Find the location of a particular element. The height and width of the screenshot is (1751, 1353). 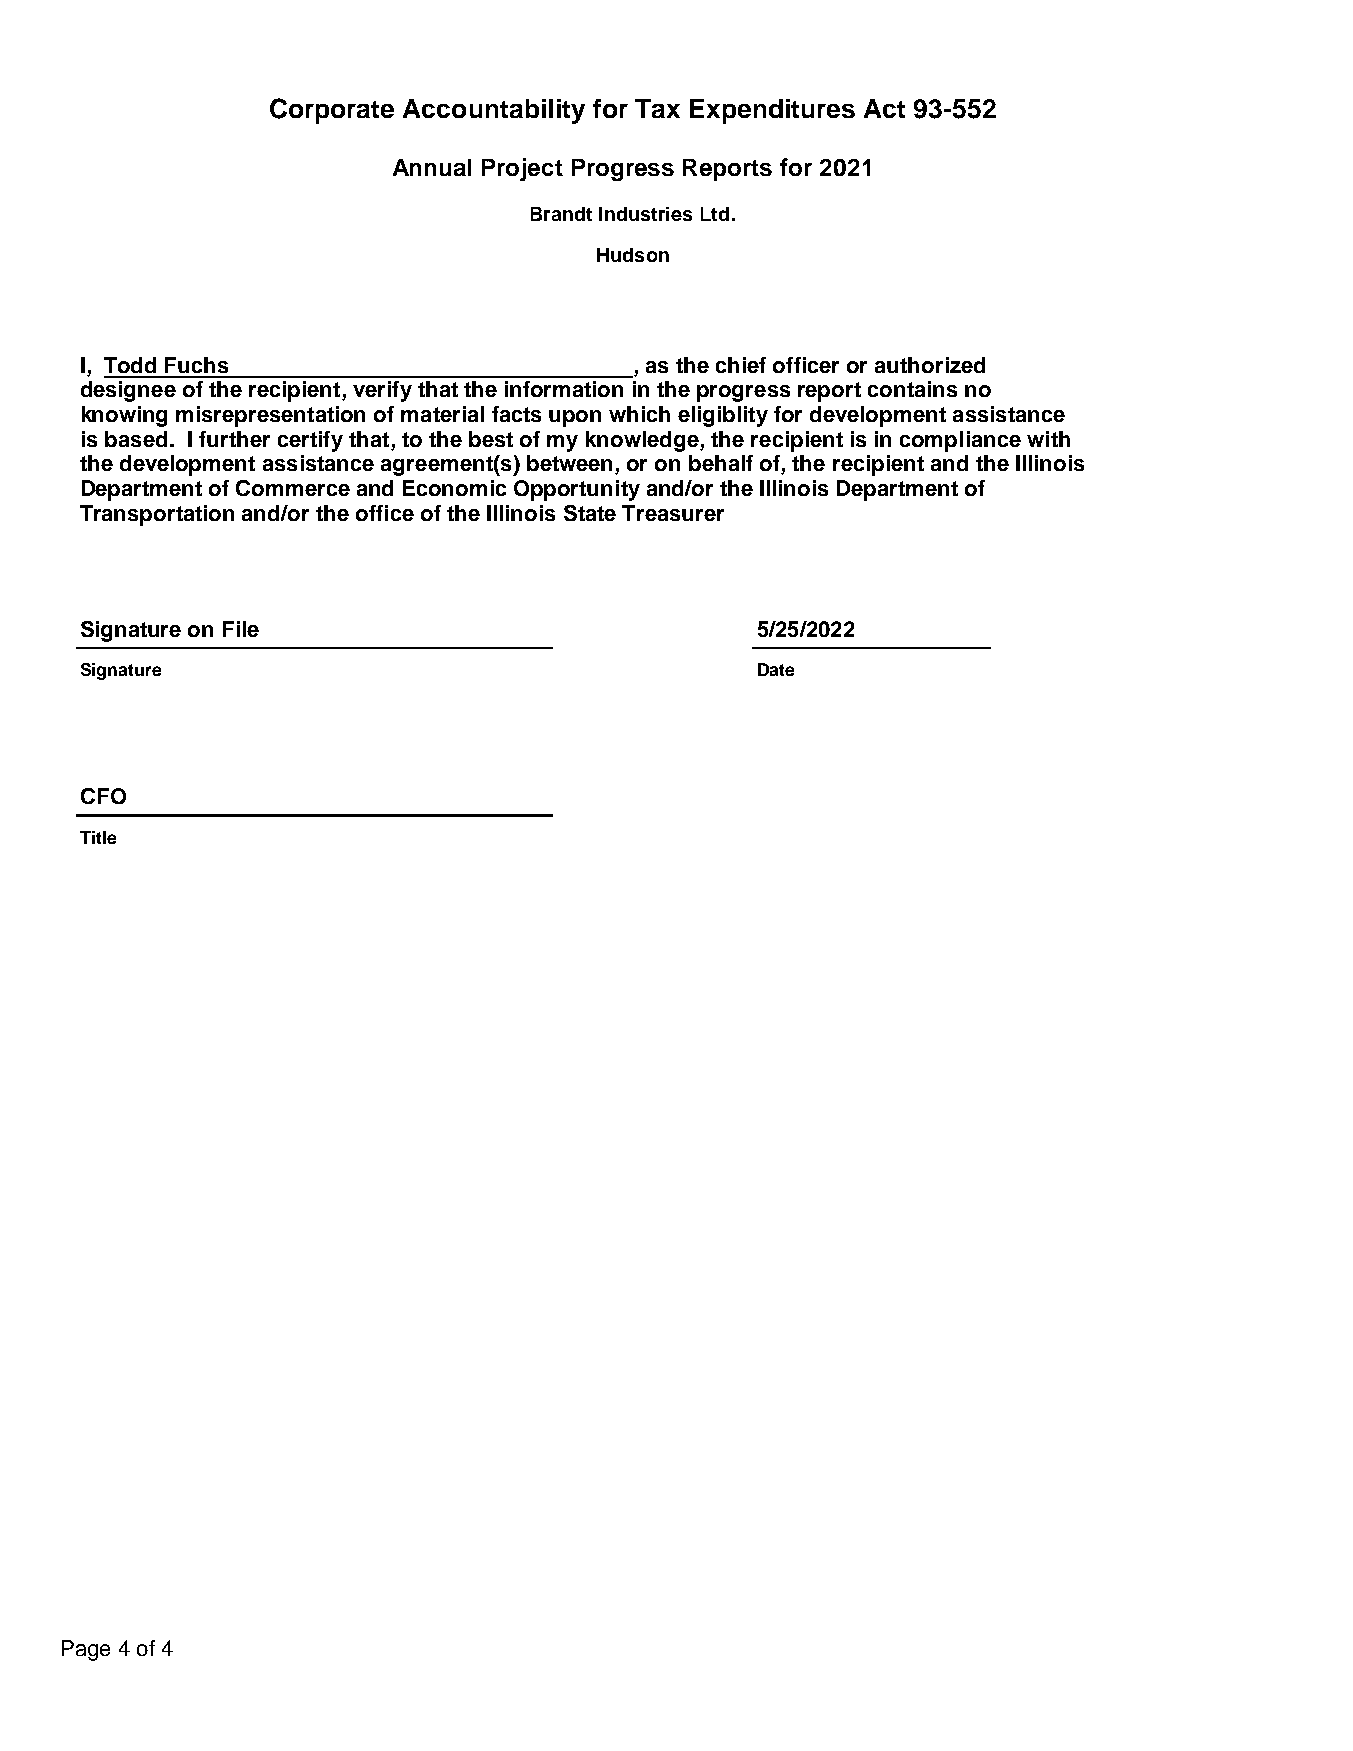

CFO is located at coordinates (103, 796).
